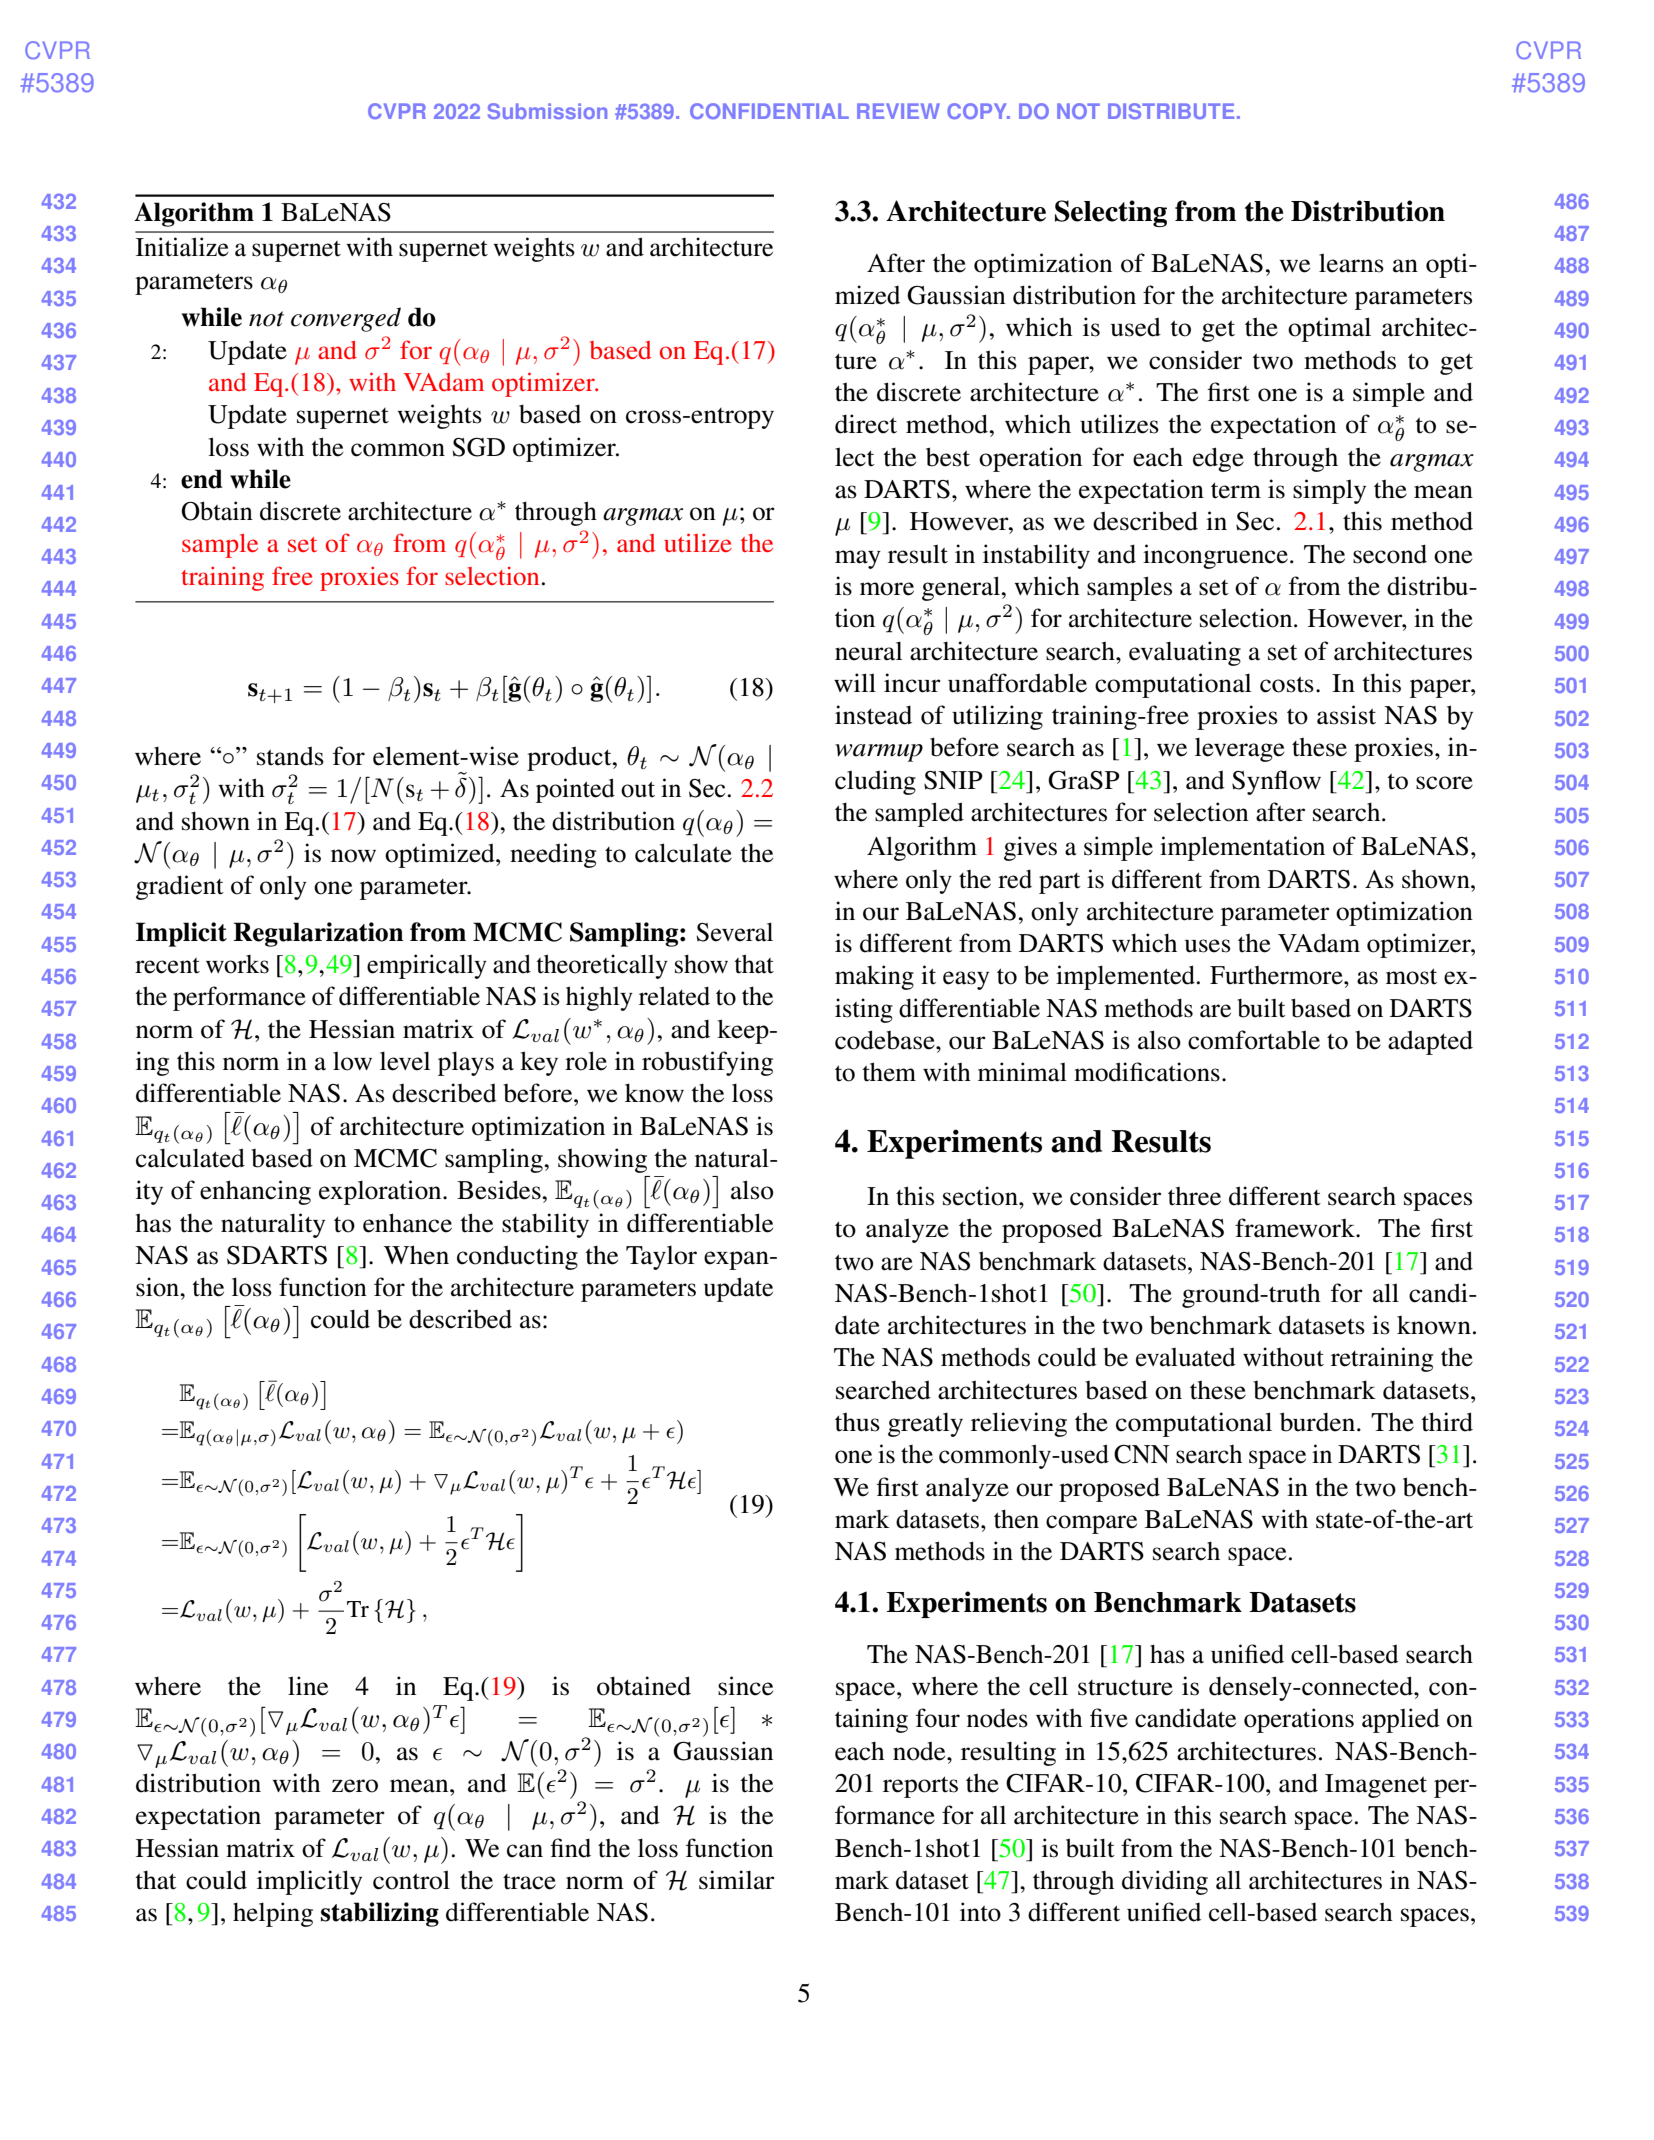 This document has width=1654, height=2140. I want to click on helping, so click(273, 1914).
